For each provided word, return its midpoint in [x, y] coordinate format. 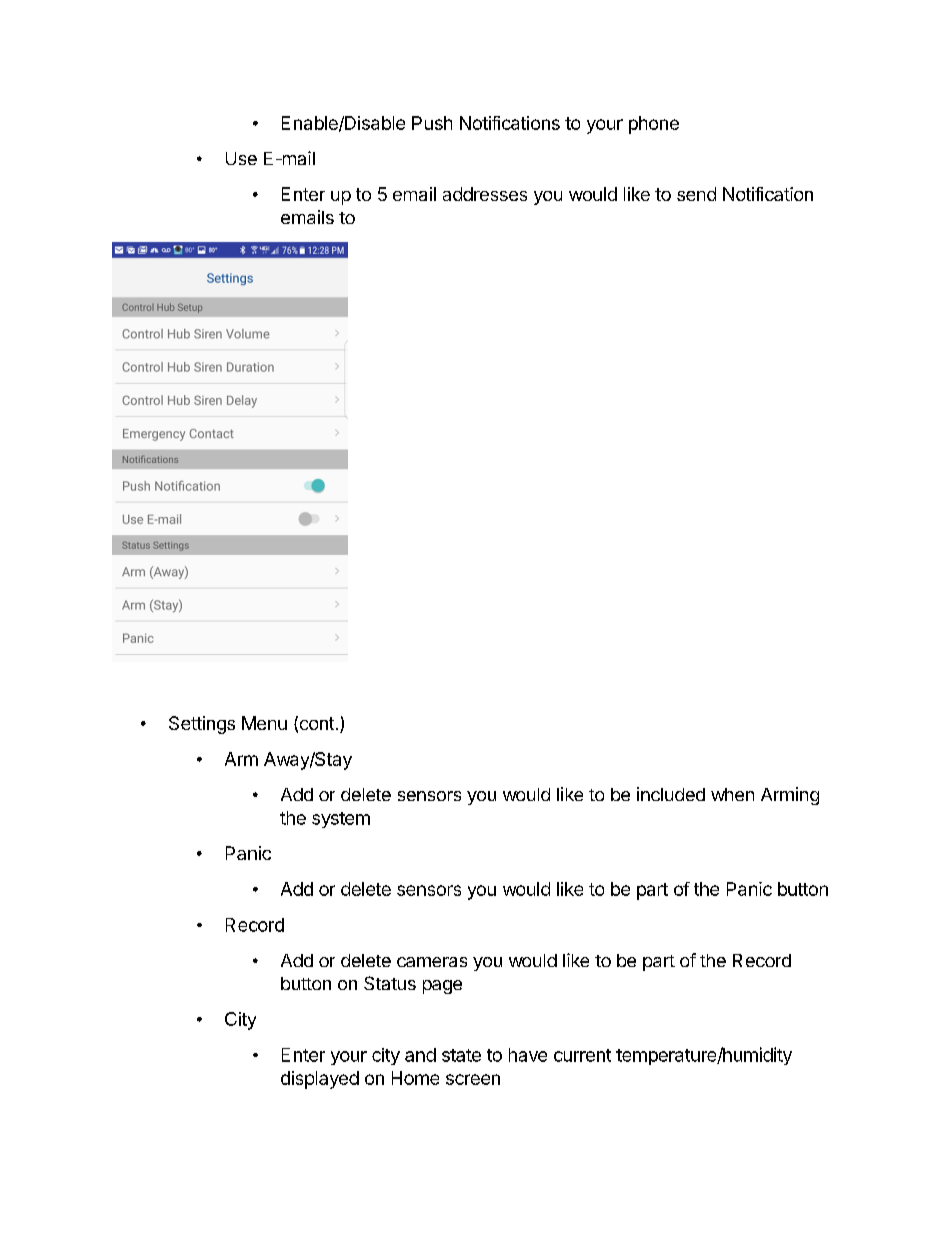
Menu [264, 723]
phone [654, 125]
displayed [320, 1080]
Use [241, 158]
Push [432, 123]
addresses [485, 194]
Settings [202, 725]
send [696, 194]
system [341, 820]
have [528, 1055]
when [732, 794]
